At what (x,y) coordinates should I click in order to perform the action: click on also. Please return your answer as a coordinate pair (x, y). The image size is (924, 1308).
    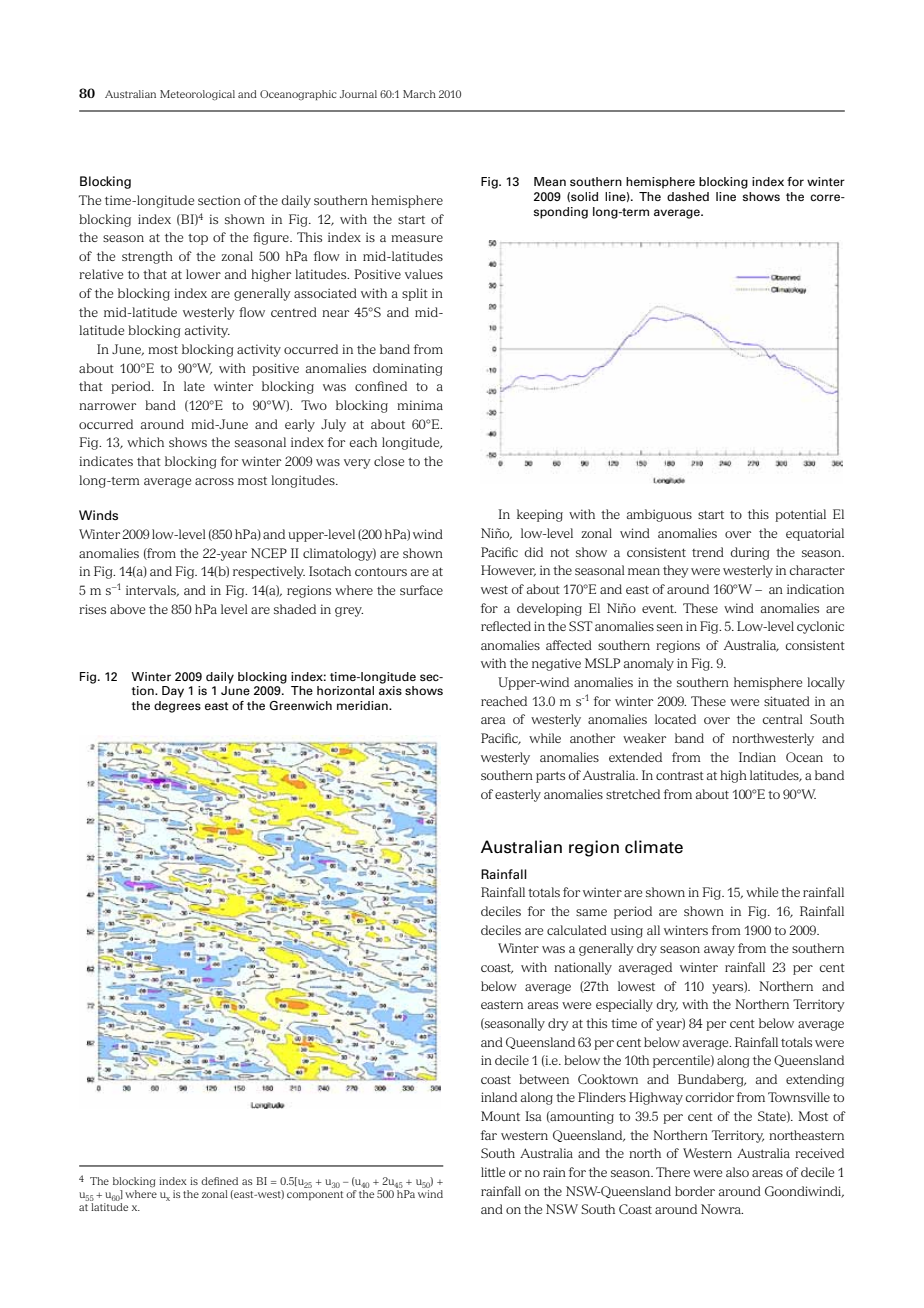
    Looking at the image, I should click on (737, 1172).
